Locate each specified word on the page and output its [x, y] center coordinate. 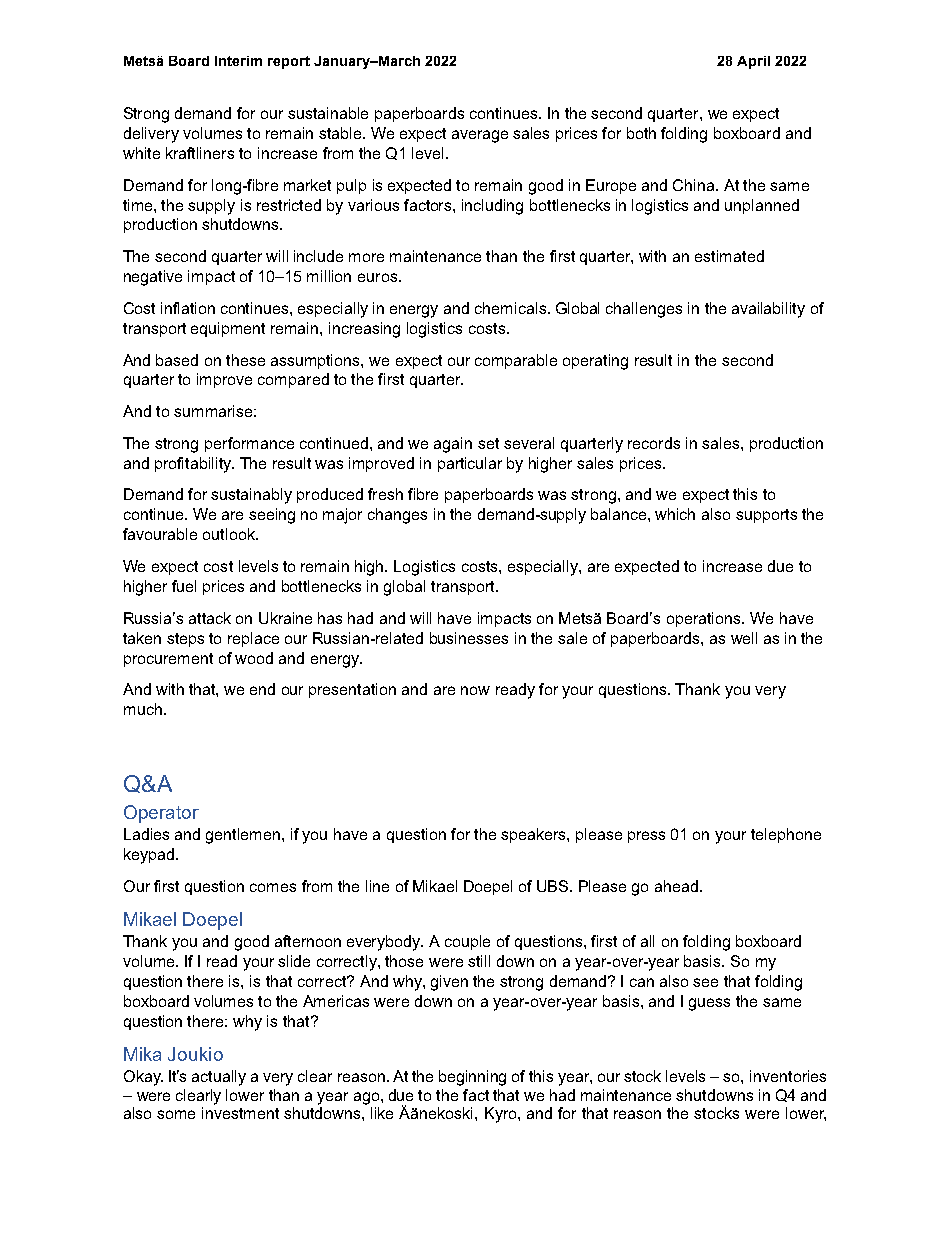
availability [768, 310]
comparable [516, 361]
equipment [228, 329]
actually [219, 1078]
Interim [238, 61]
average [480, 136]
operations [705, 619]
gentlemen [244, 836]
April [753, 62]
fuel [184, 586]
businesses [469, 638]
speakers [534, 835]
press [646, 837]
